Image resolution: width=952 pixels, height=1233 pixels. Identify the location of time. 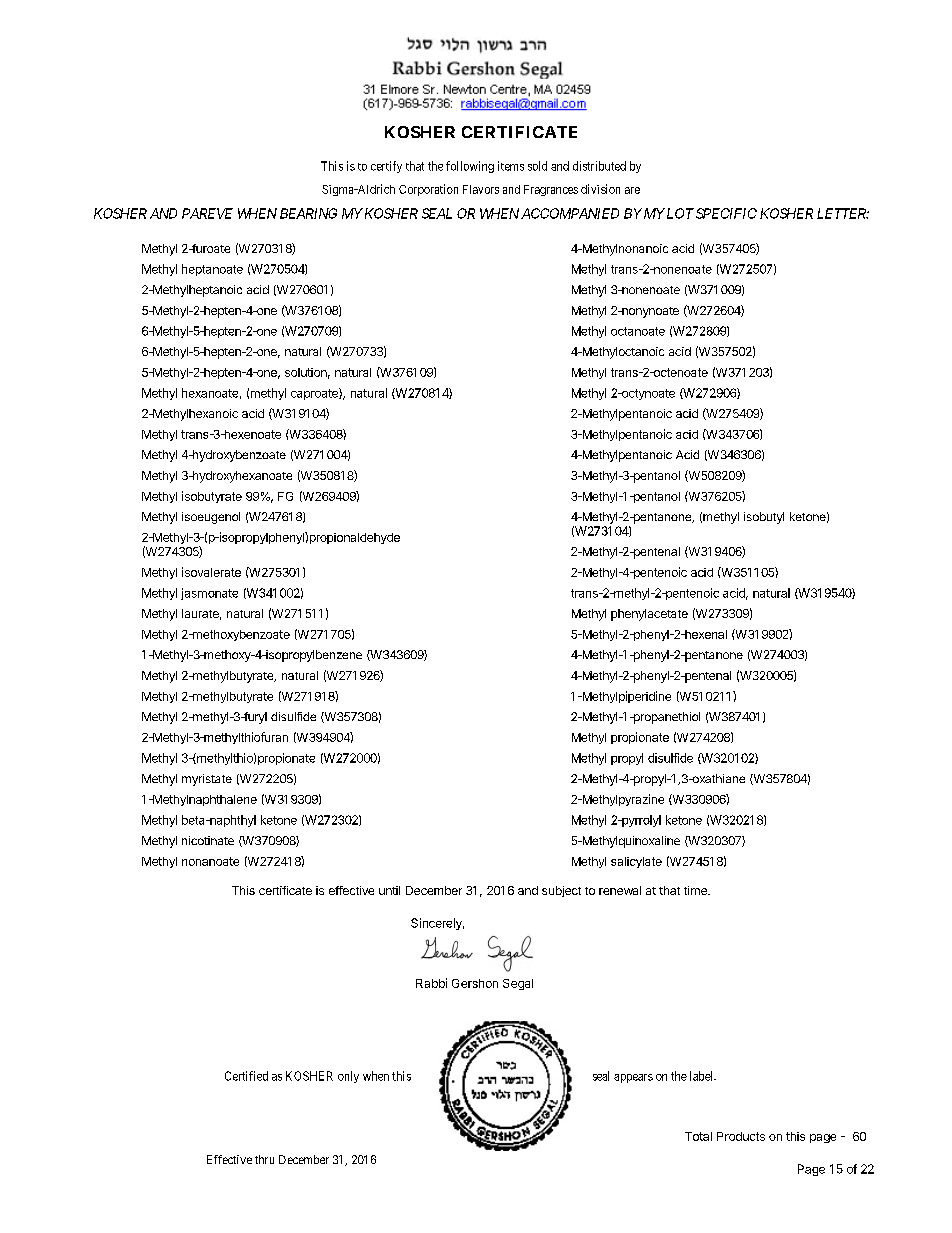
(696, 890).
